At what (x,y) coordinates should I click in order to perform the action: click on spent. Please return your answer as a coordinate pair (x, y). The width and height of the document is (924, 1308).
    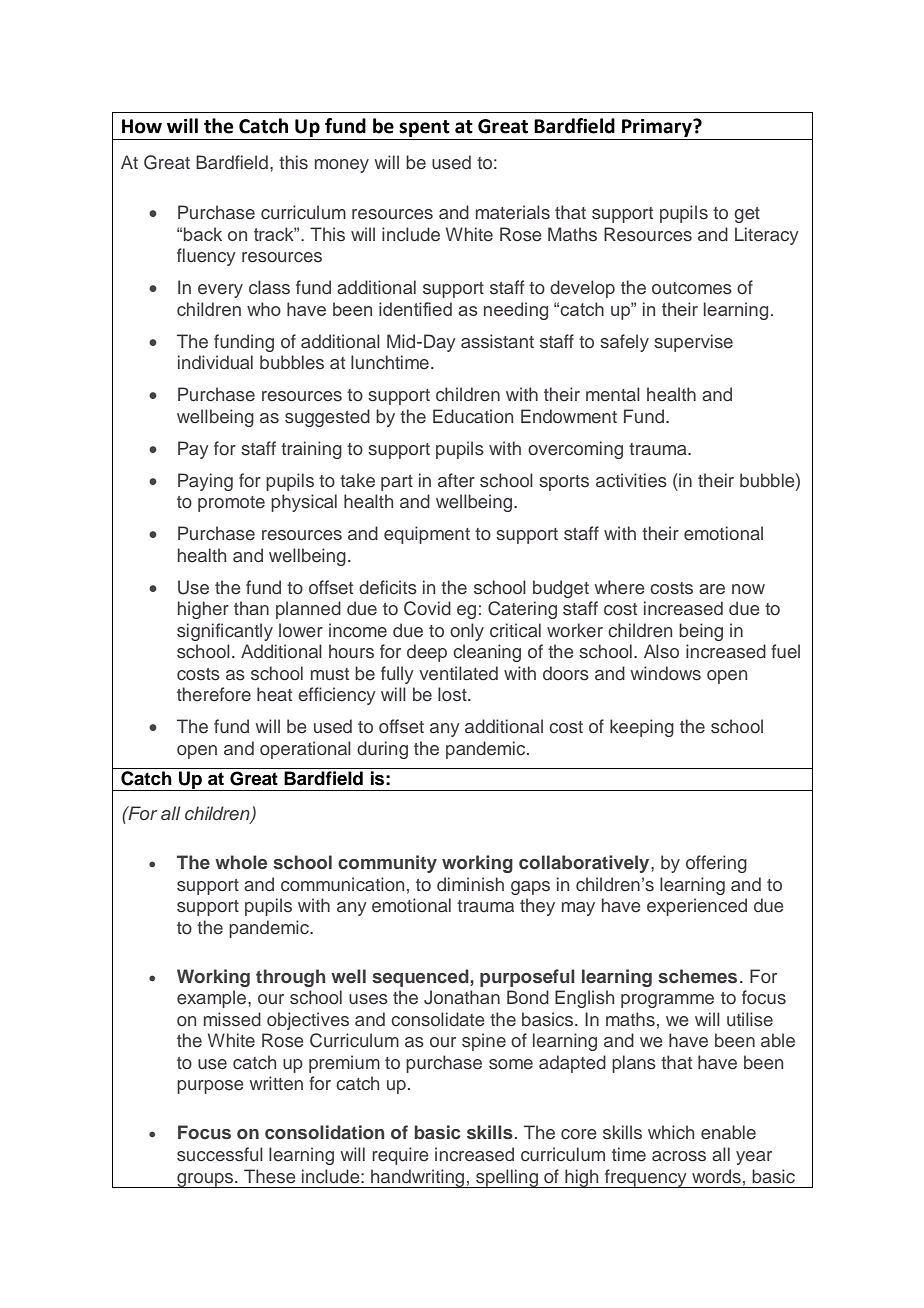
    Looking at the image, I should click on (424, 128).
